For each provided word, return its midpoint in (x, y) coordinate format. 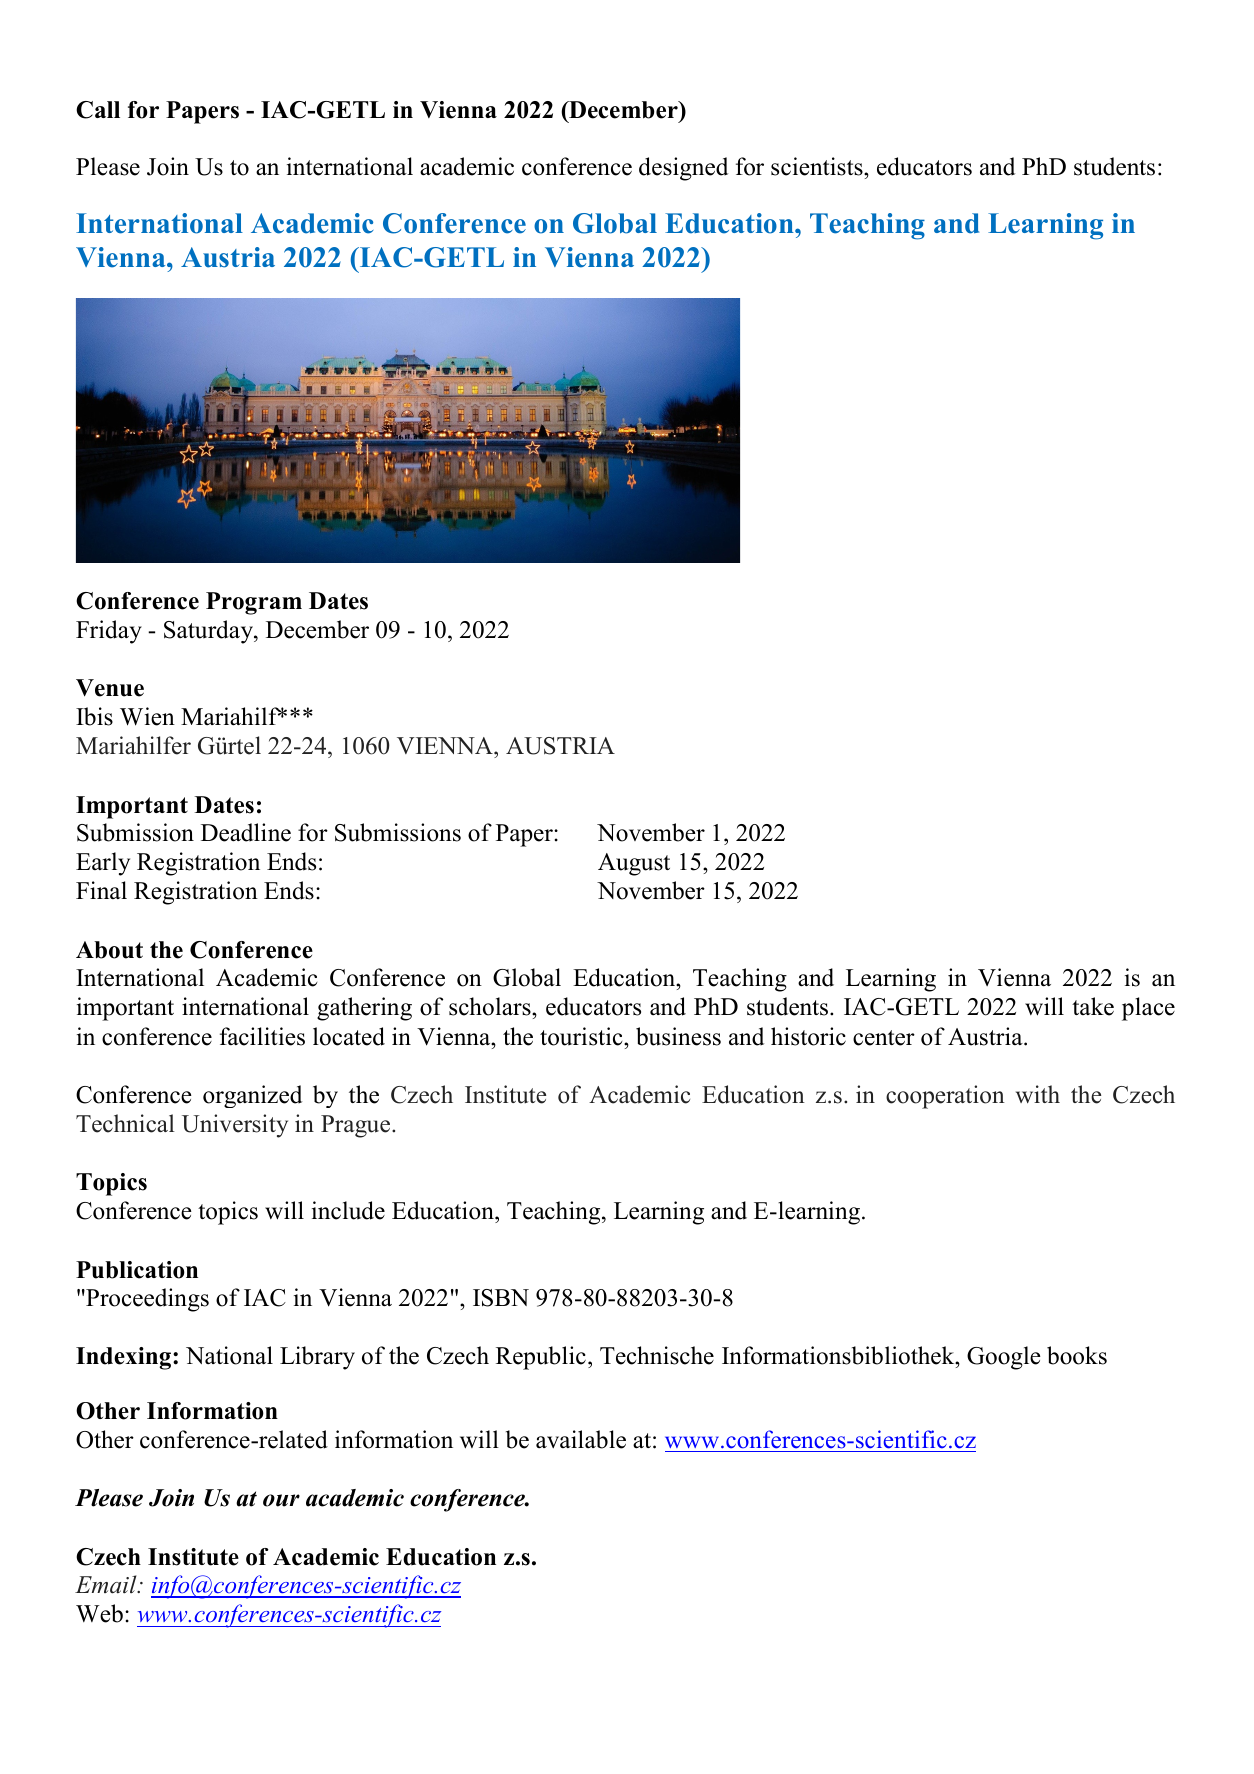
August (634, 864)
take (1093, 1006)
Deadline (246, 832)
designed (683, 169)
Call (98, 110)
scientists (818, 166)
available (581, 1439)
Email (107, 1584)
